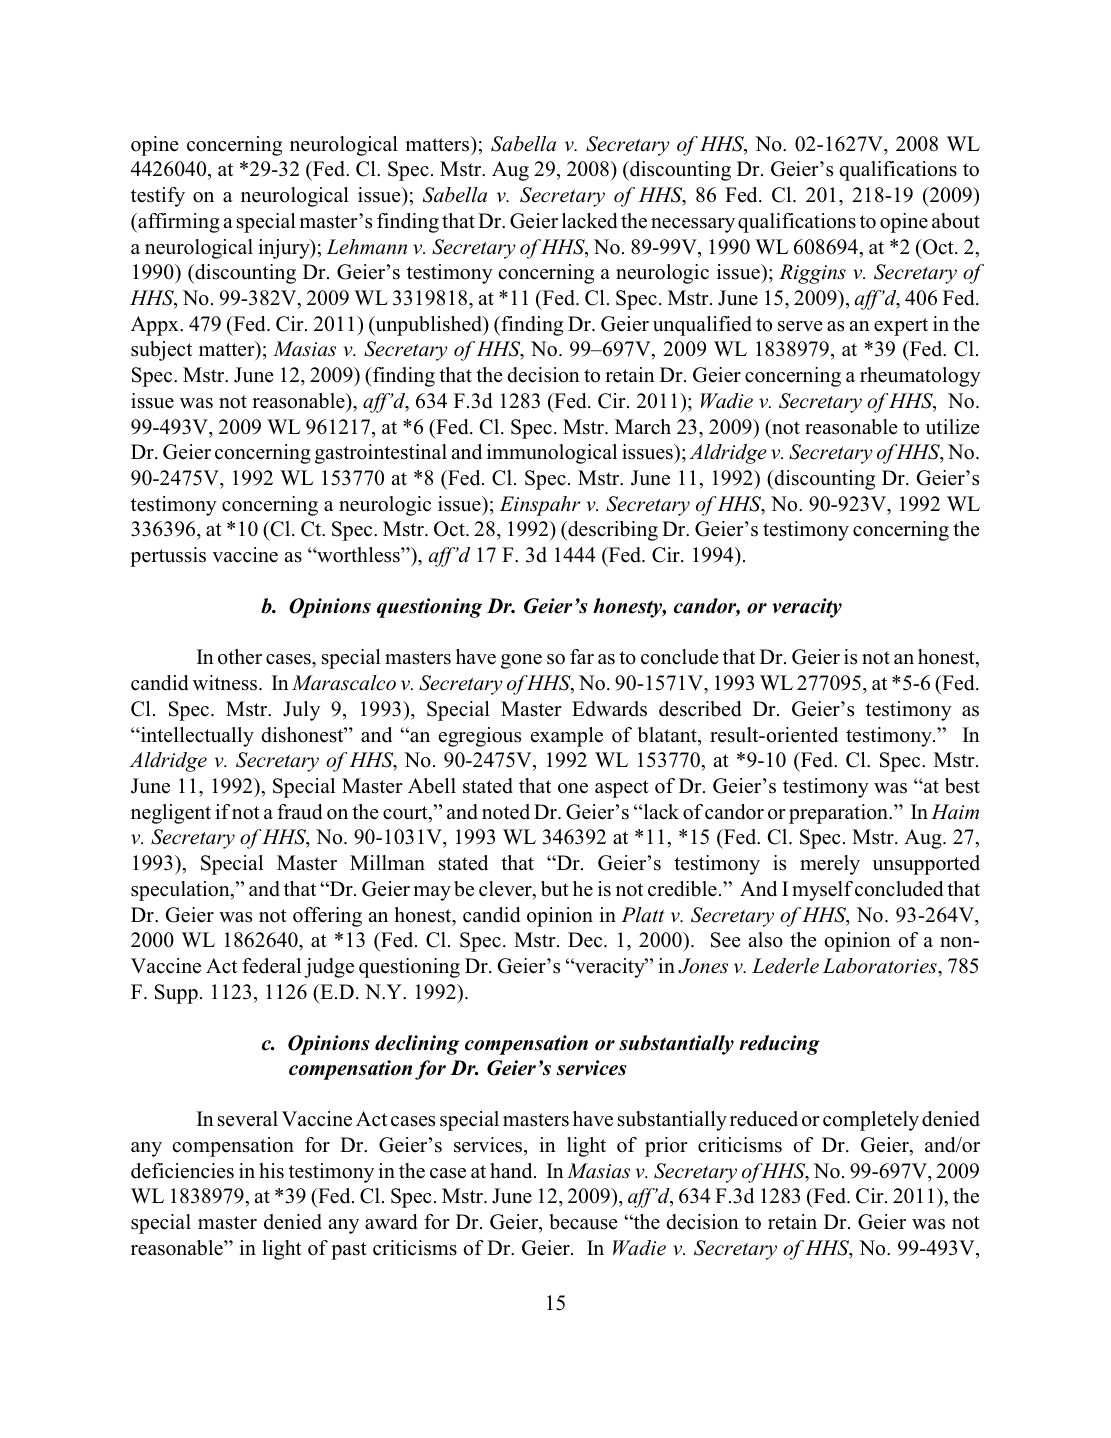 This screenshot has width=1111, height=1438. Describe the element at coordinates (962, 786) in the screenshot. I see `best` at that location.
